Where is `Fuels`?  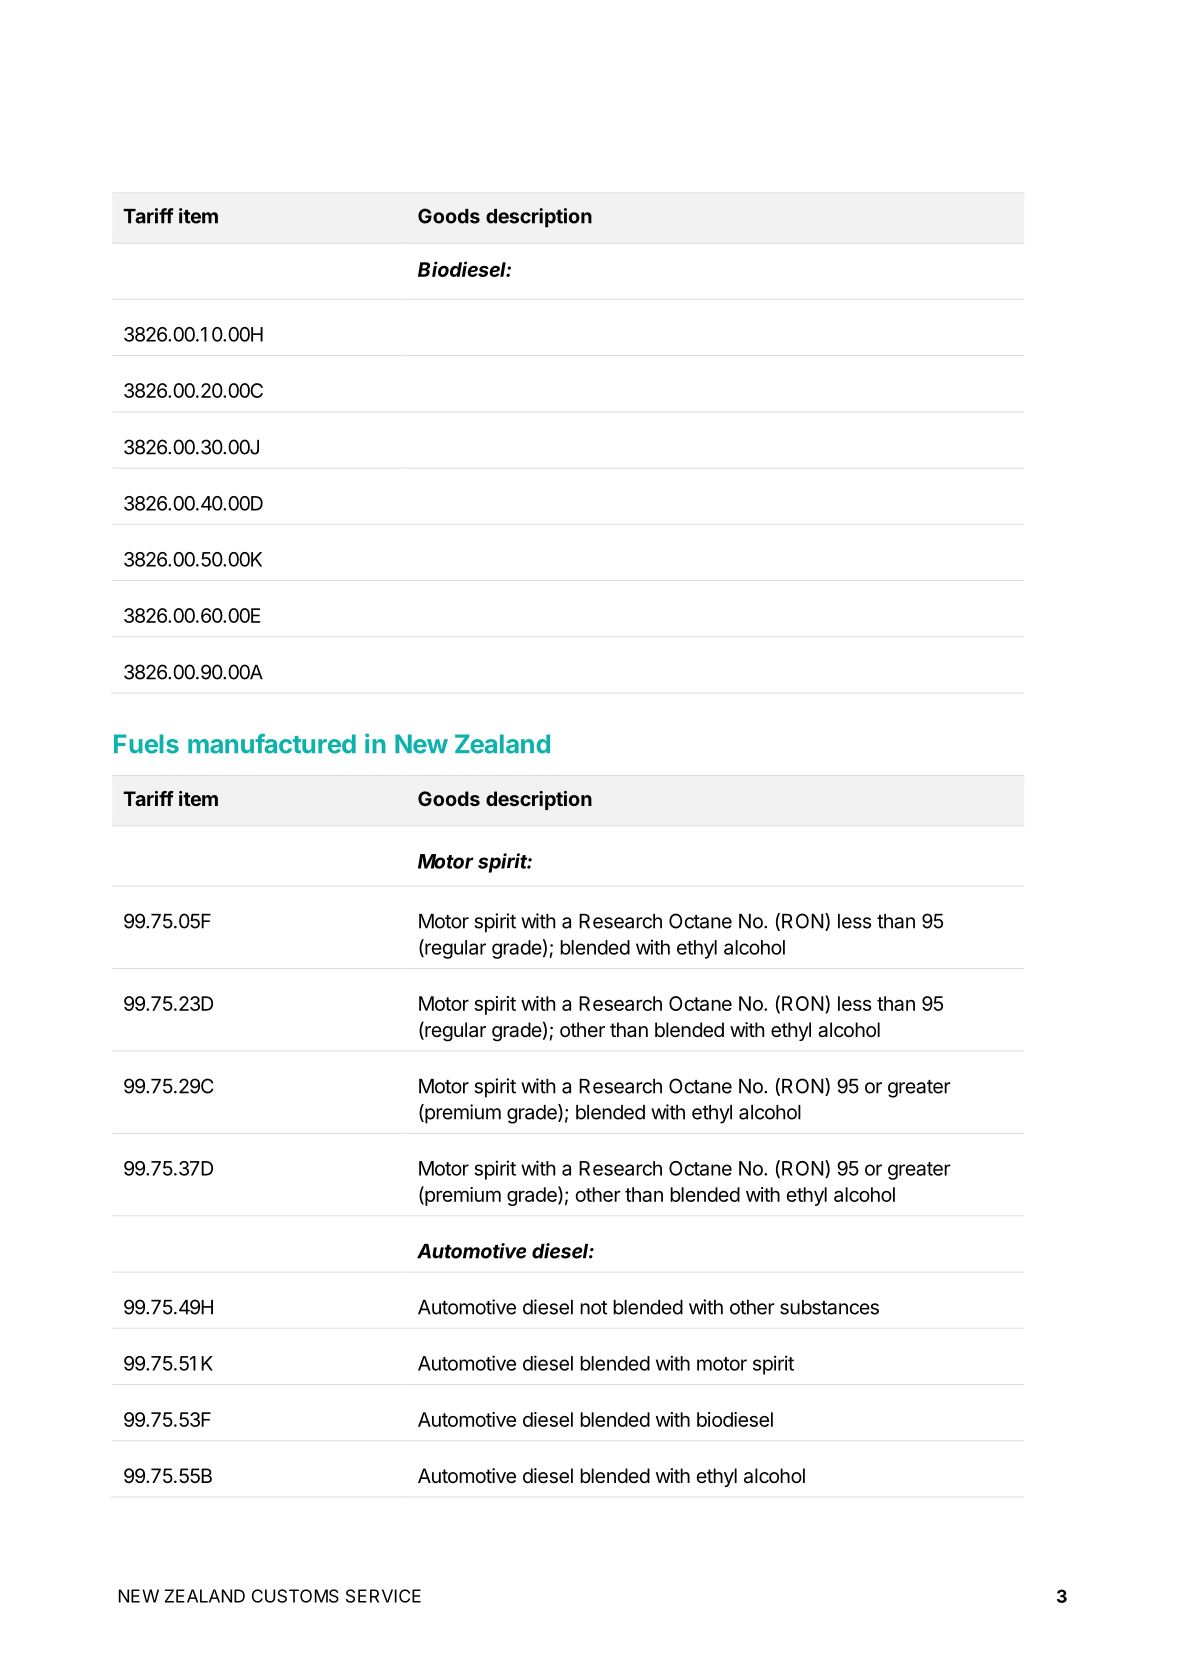
Fuels is located at coordinates (146, 744).
